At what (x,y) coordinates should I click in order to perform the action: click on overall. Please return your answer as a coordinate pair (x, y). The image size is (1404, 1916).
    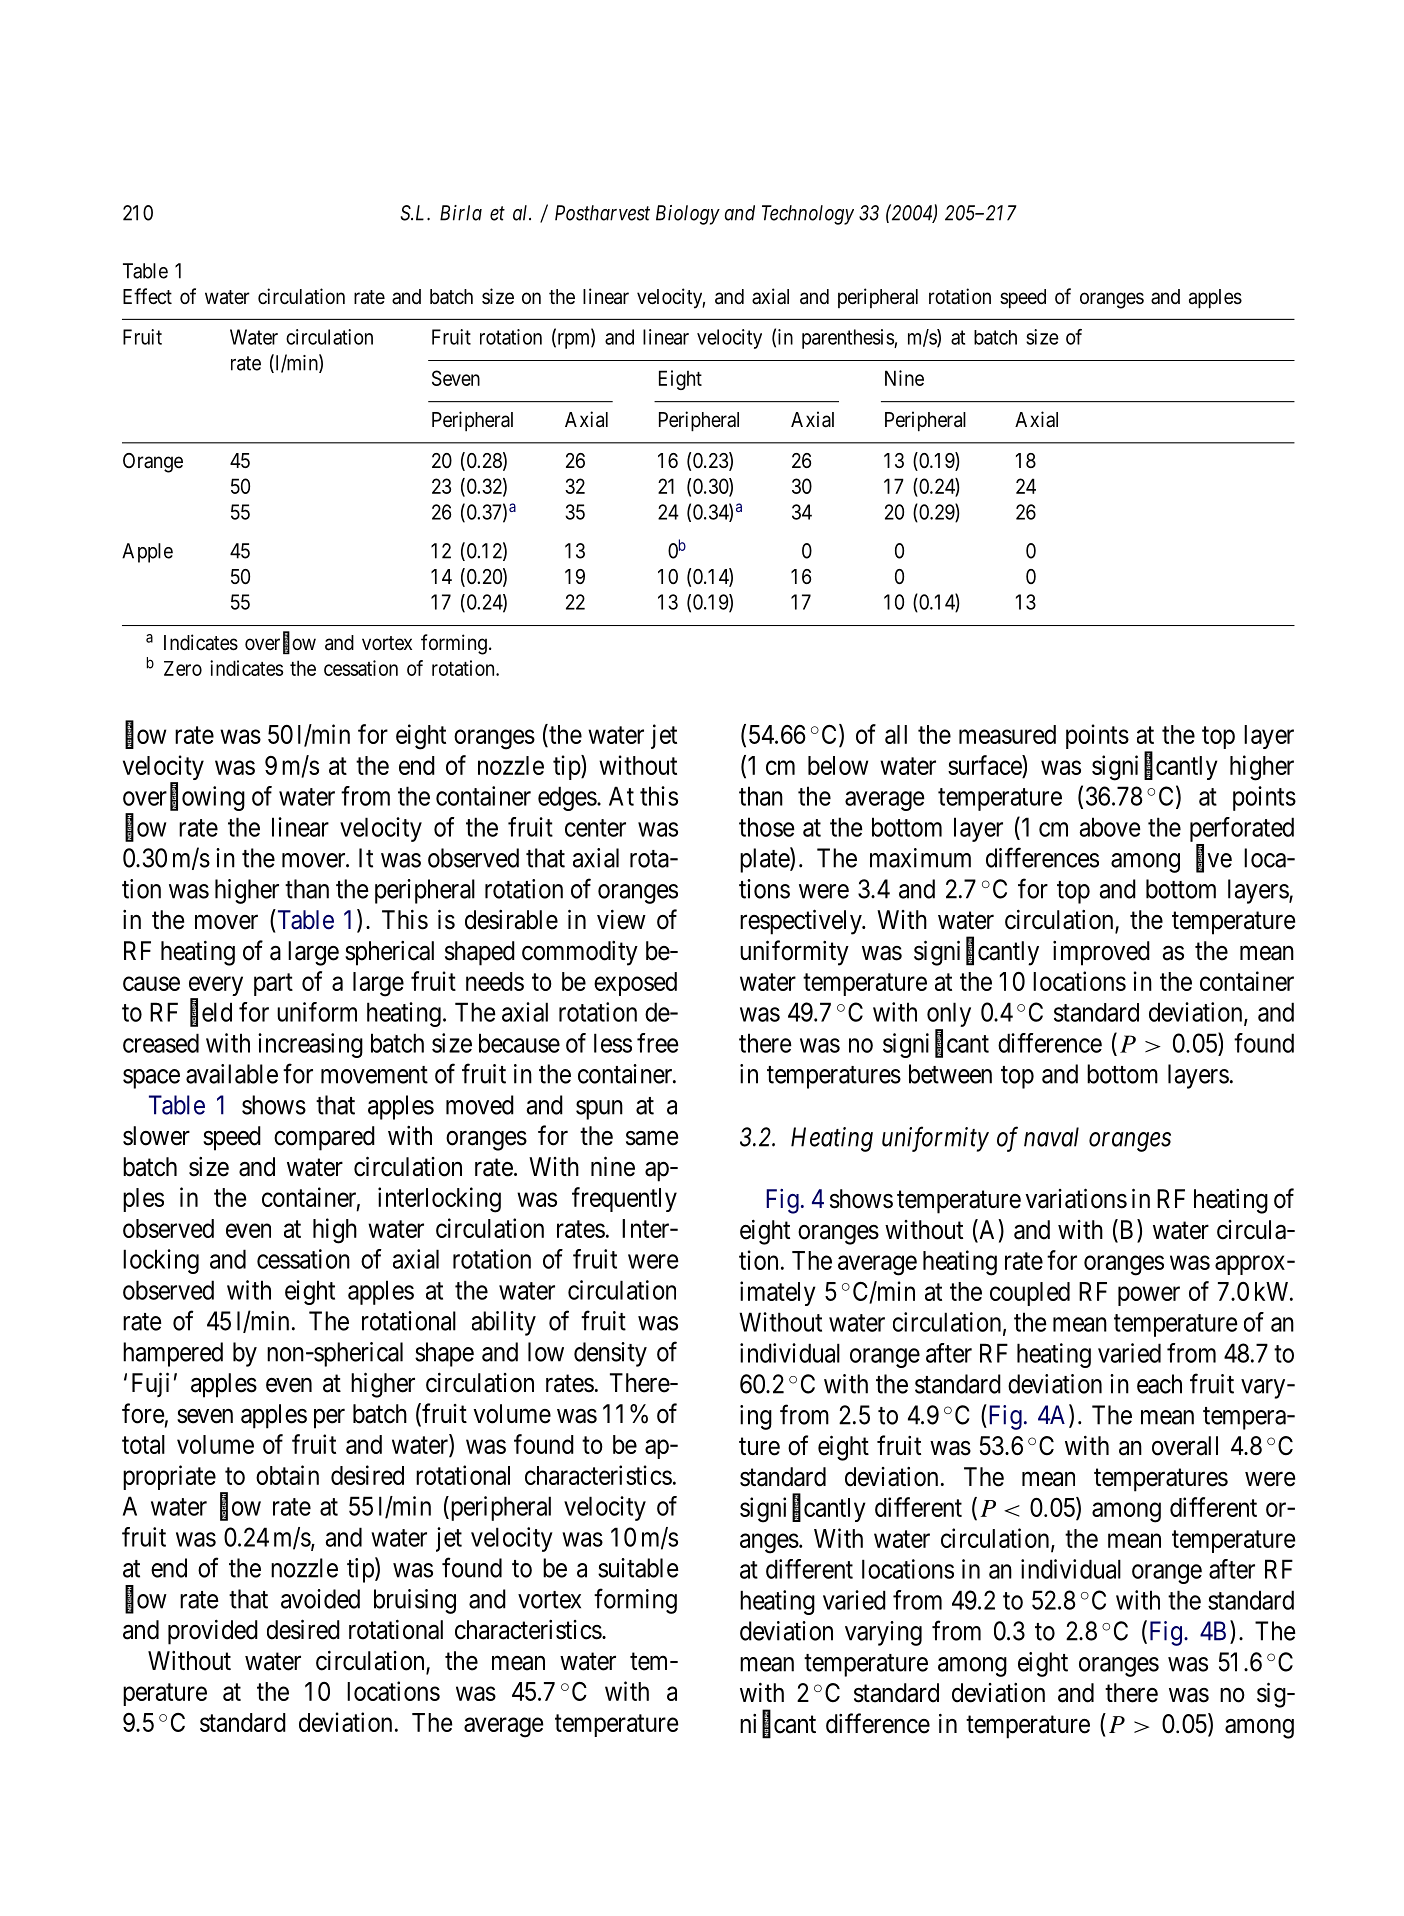
    Looking at the image, I should click on (1185, 1446).
